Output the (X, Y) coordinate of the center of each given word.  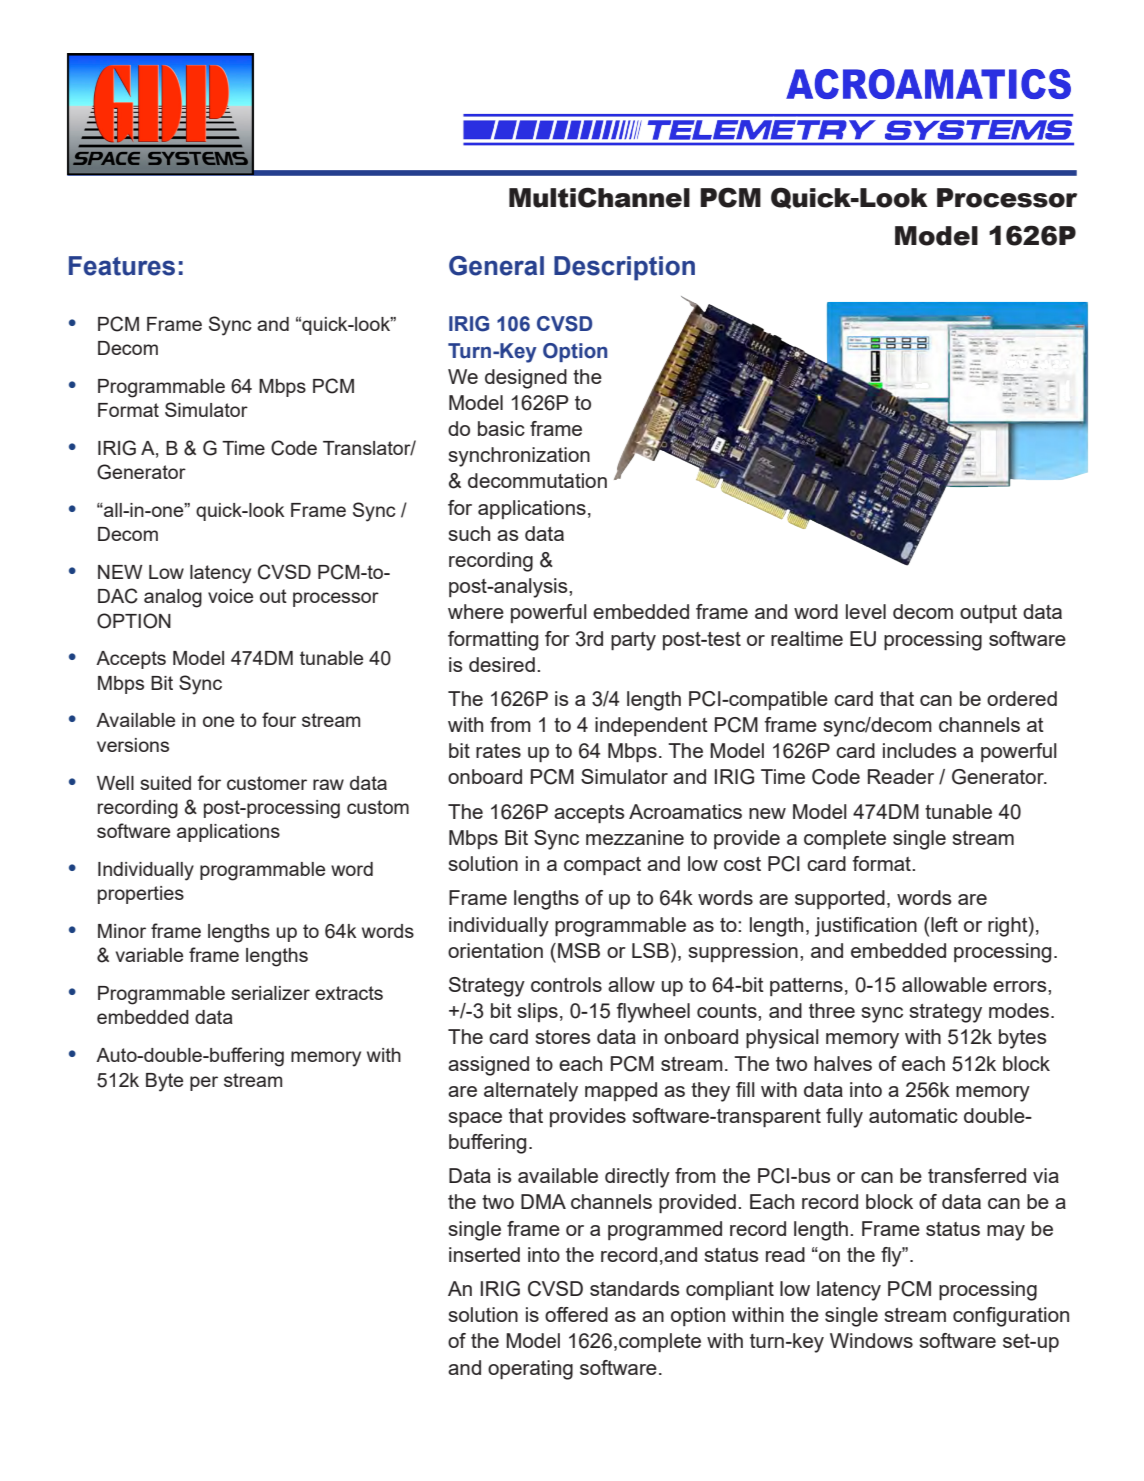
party (633, 641)
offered (576, 1314)
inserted (484, 1254)
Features (122, 266)
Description (624, 268)
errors (1021, 986)
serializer (270, 993)
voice (230, 596)
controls (566, 984)
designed (526, 379)
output (988, 614)
